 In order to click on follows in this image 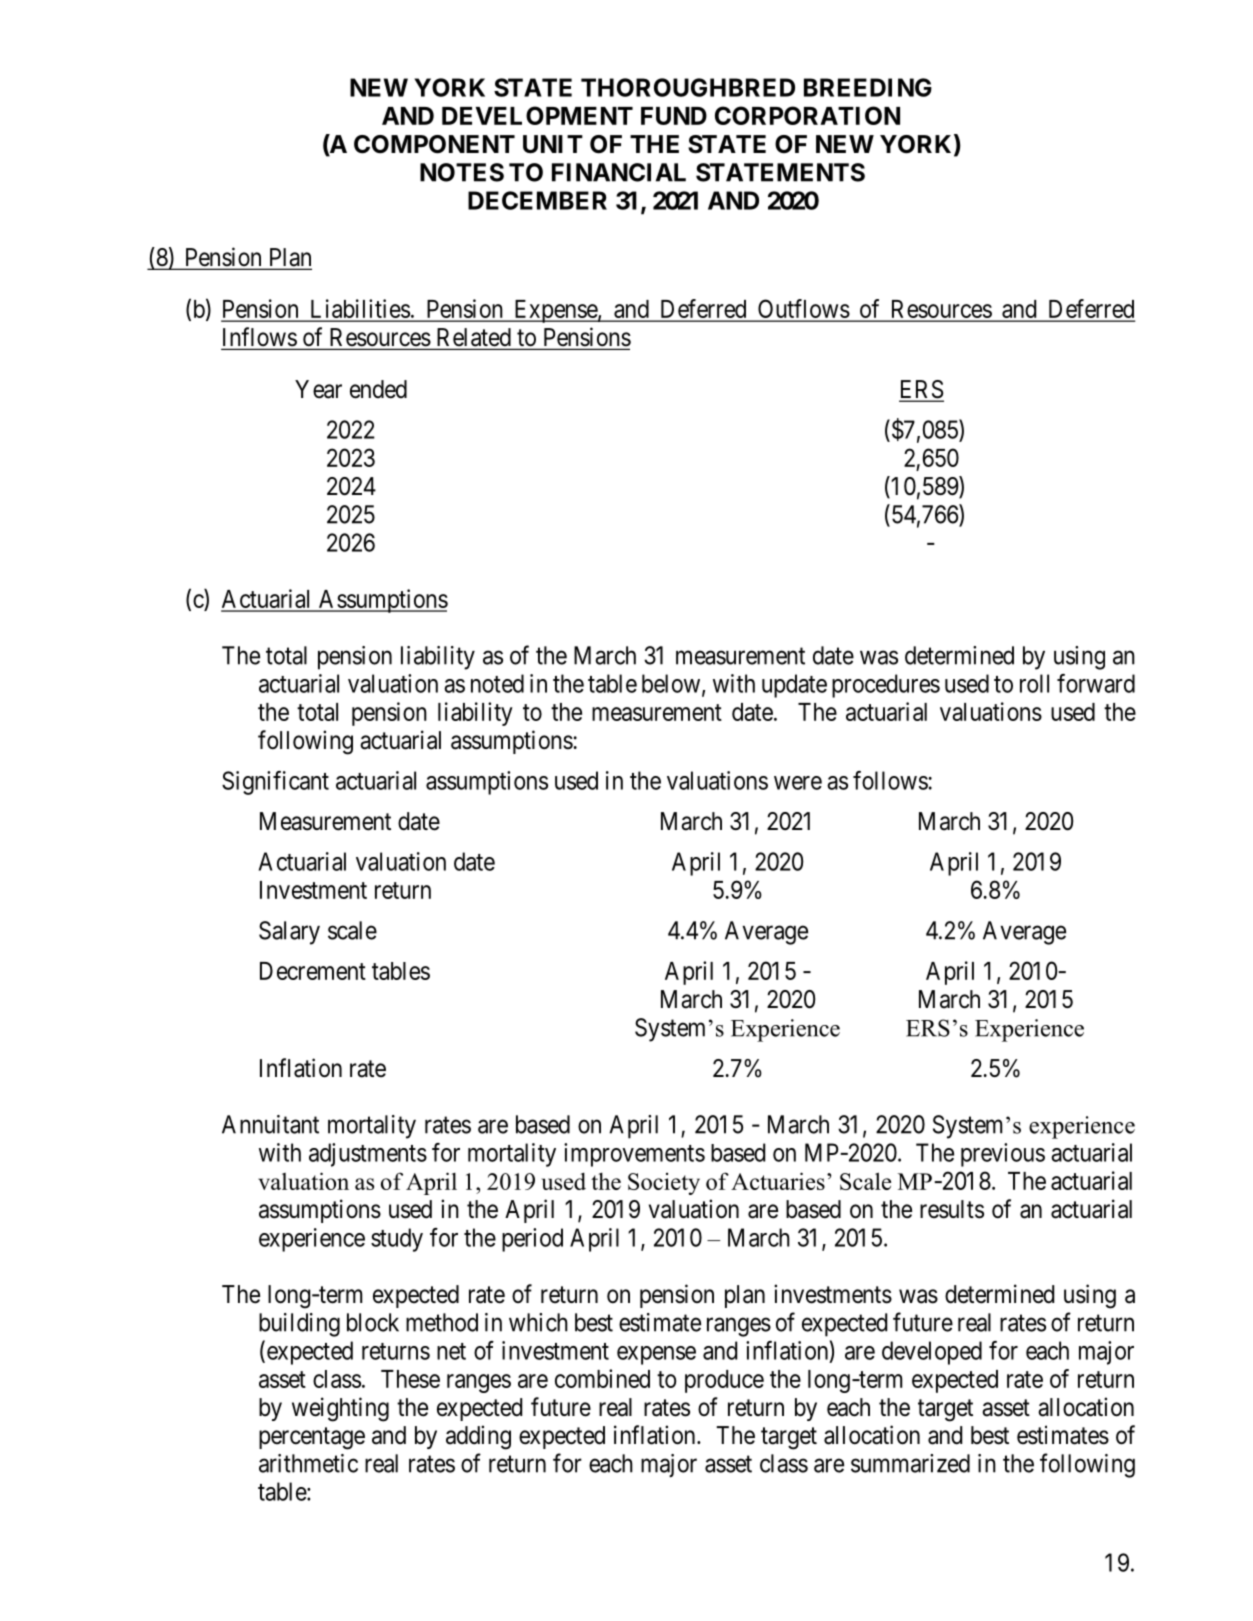, I will do `click(891, 780)`.
